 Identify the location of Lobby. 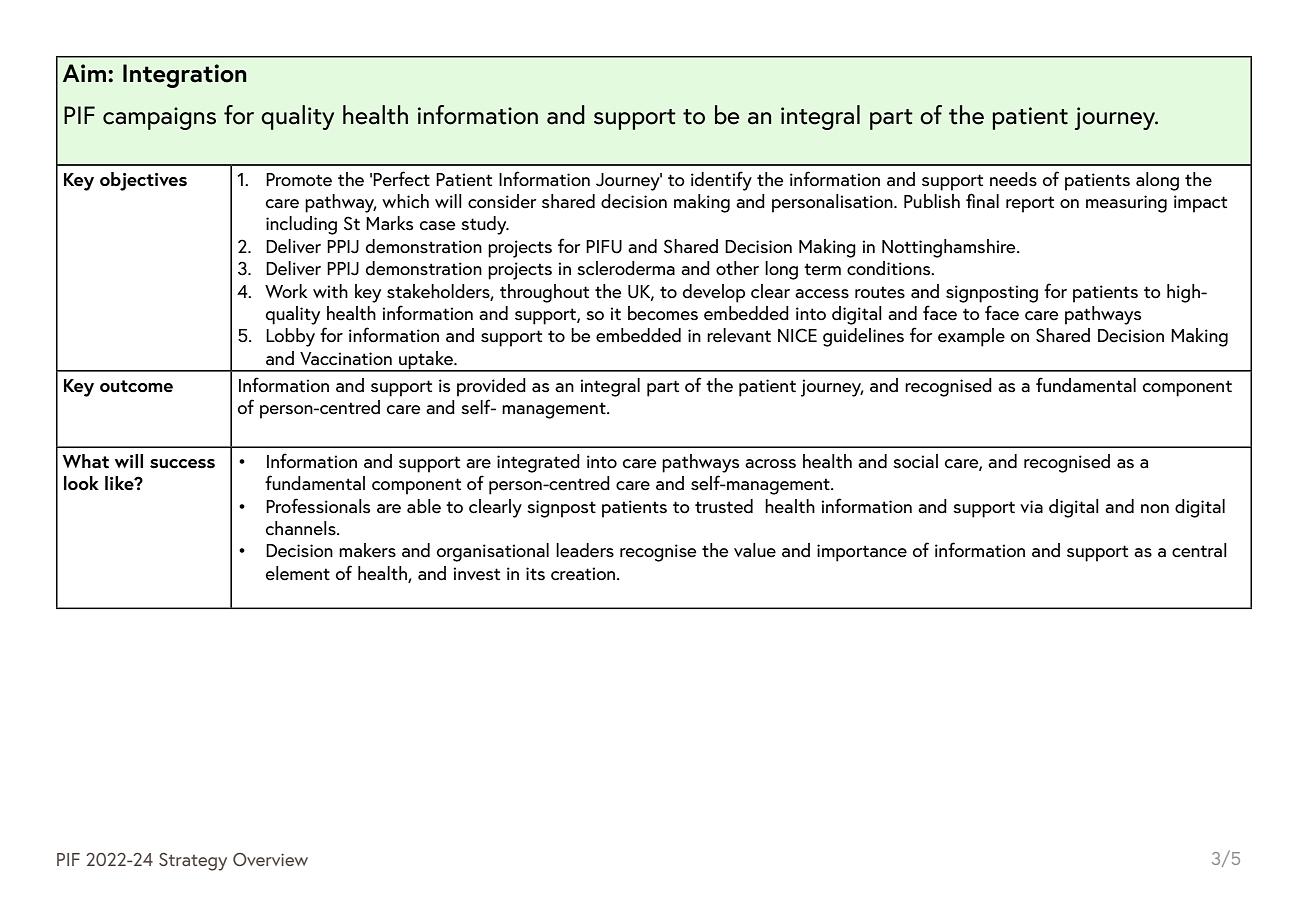
(290, 337).
